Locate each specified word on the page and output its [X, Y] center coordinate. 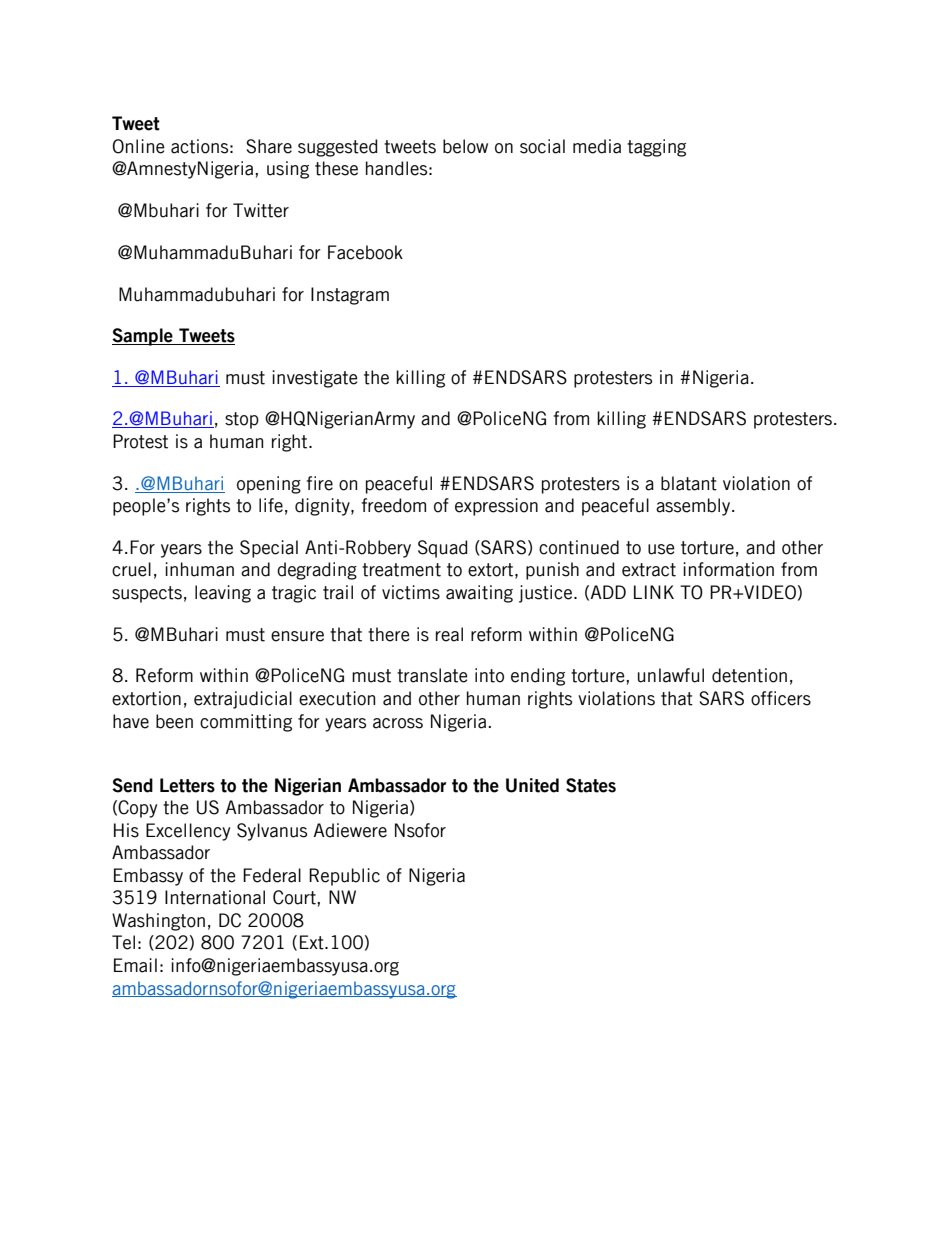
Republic [344, 877]
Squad [443, 549]
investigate [314, 379]
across [398, 723]
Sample [143, 337]
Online [138, 146]
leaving [223, 594]
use [661, 549]
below [465, 146]
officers [781, 698]
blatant [689, 483]
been [174, 721]
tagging [656, 148]
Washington [158, 922]
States [591, 785]
